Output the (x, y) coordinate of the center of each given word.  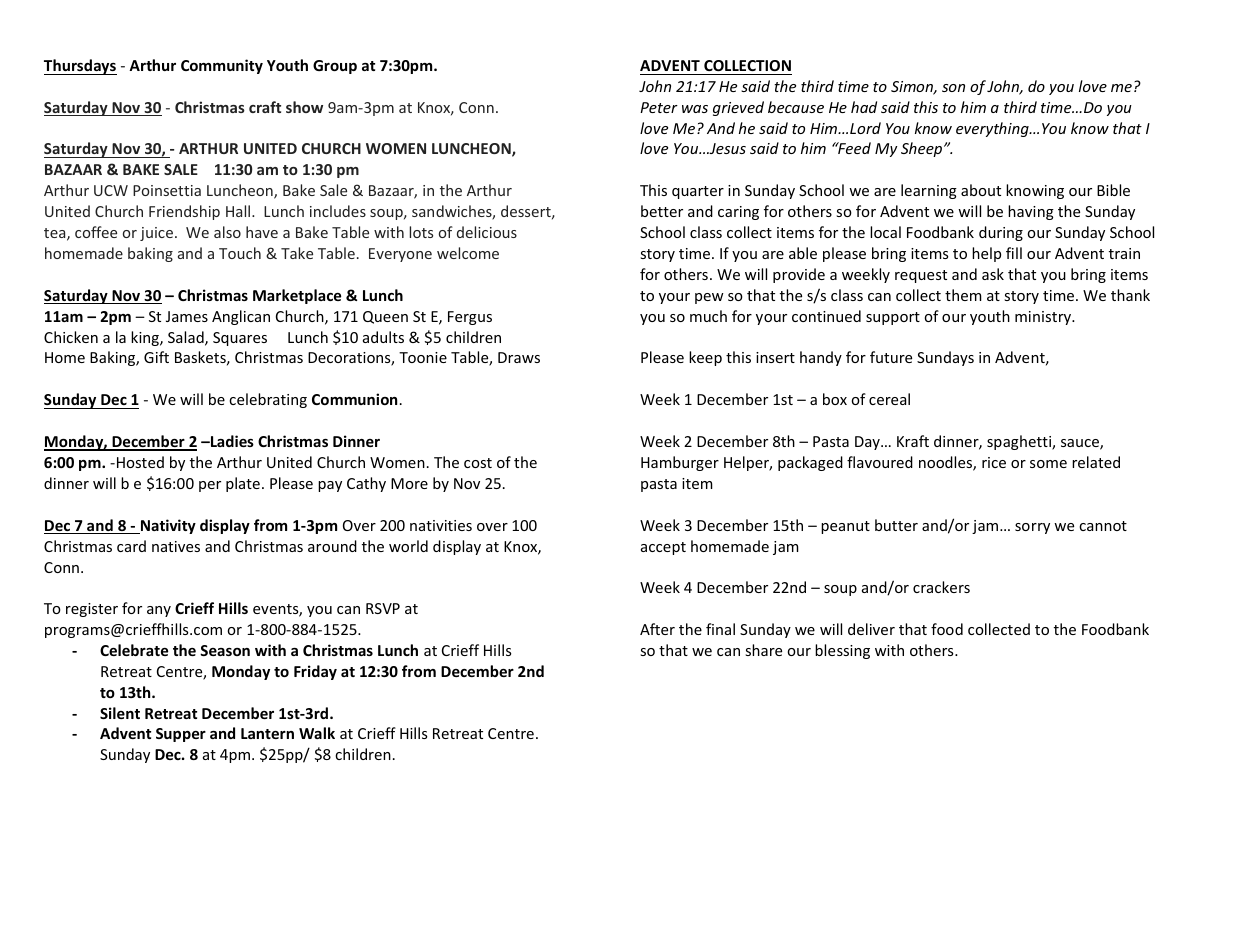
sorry (1032, 528)
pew (709, 298)
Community (222, 66)
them (963, 295)
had (864, 107)
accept (663, 548)
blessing (842, 651)
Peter (659, 107)
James (187, 316)
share (763, 650)
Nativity (167, 526)
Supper (181, 735)
